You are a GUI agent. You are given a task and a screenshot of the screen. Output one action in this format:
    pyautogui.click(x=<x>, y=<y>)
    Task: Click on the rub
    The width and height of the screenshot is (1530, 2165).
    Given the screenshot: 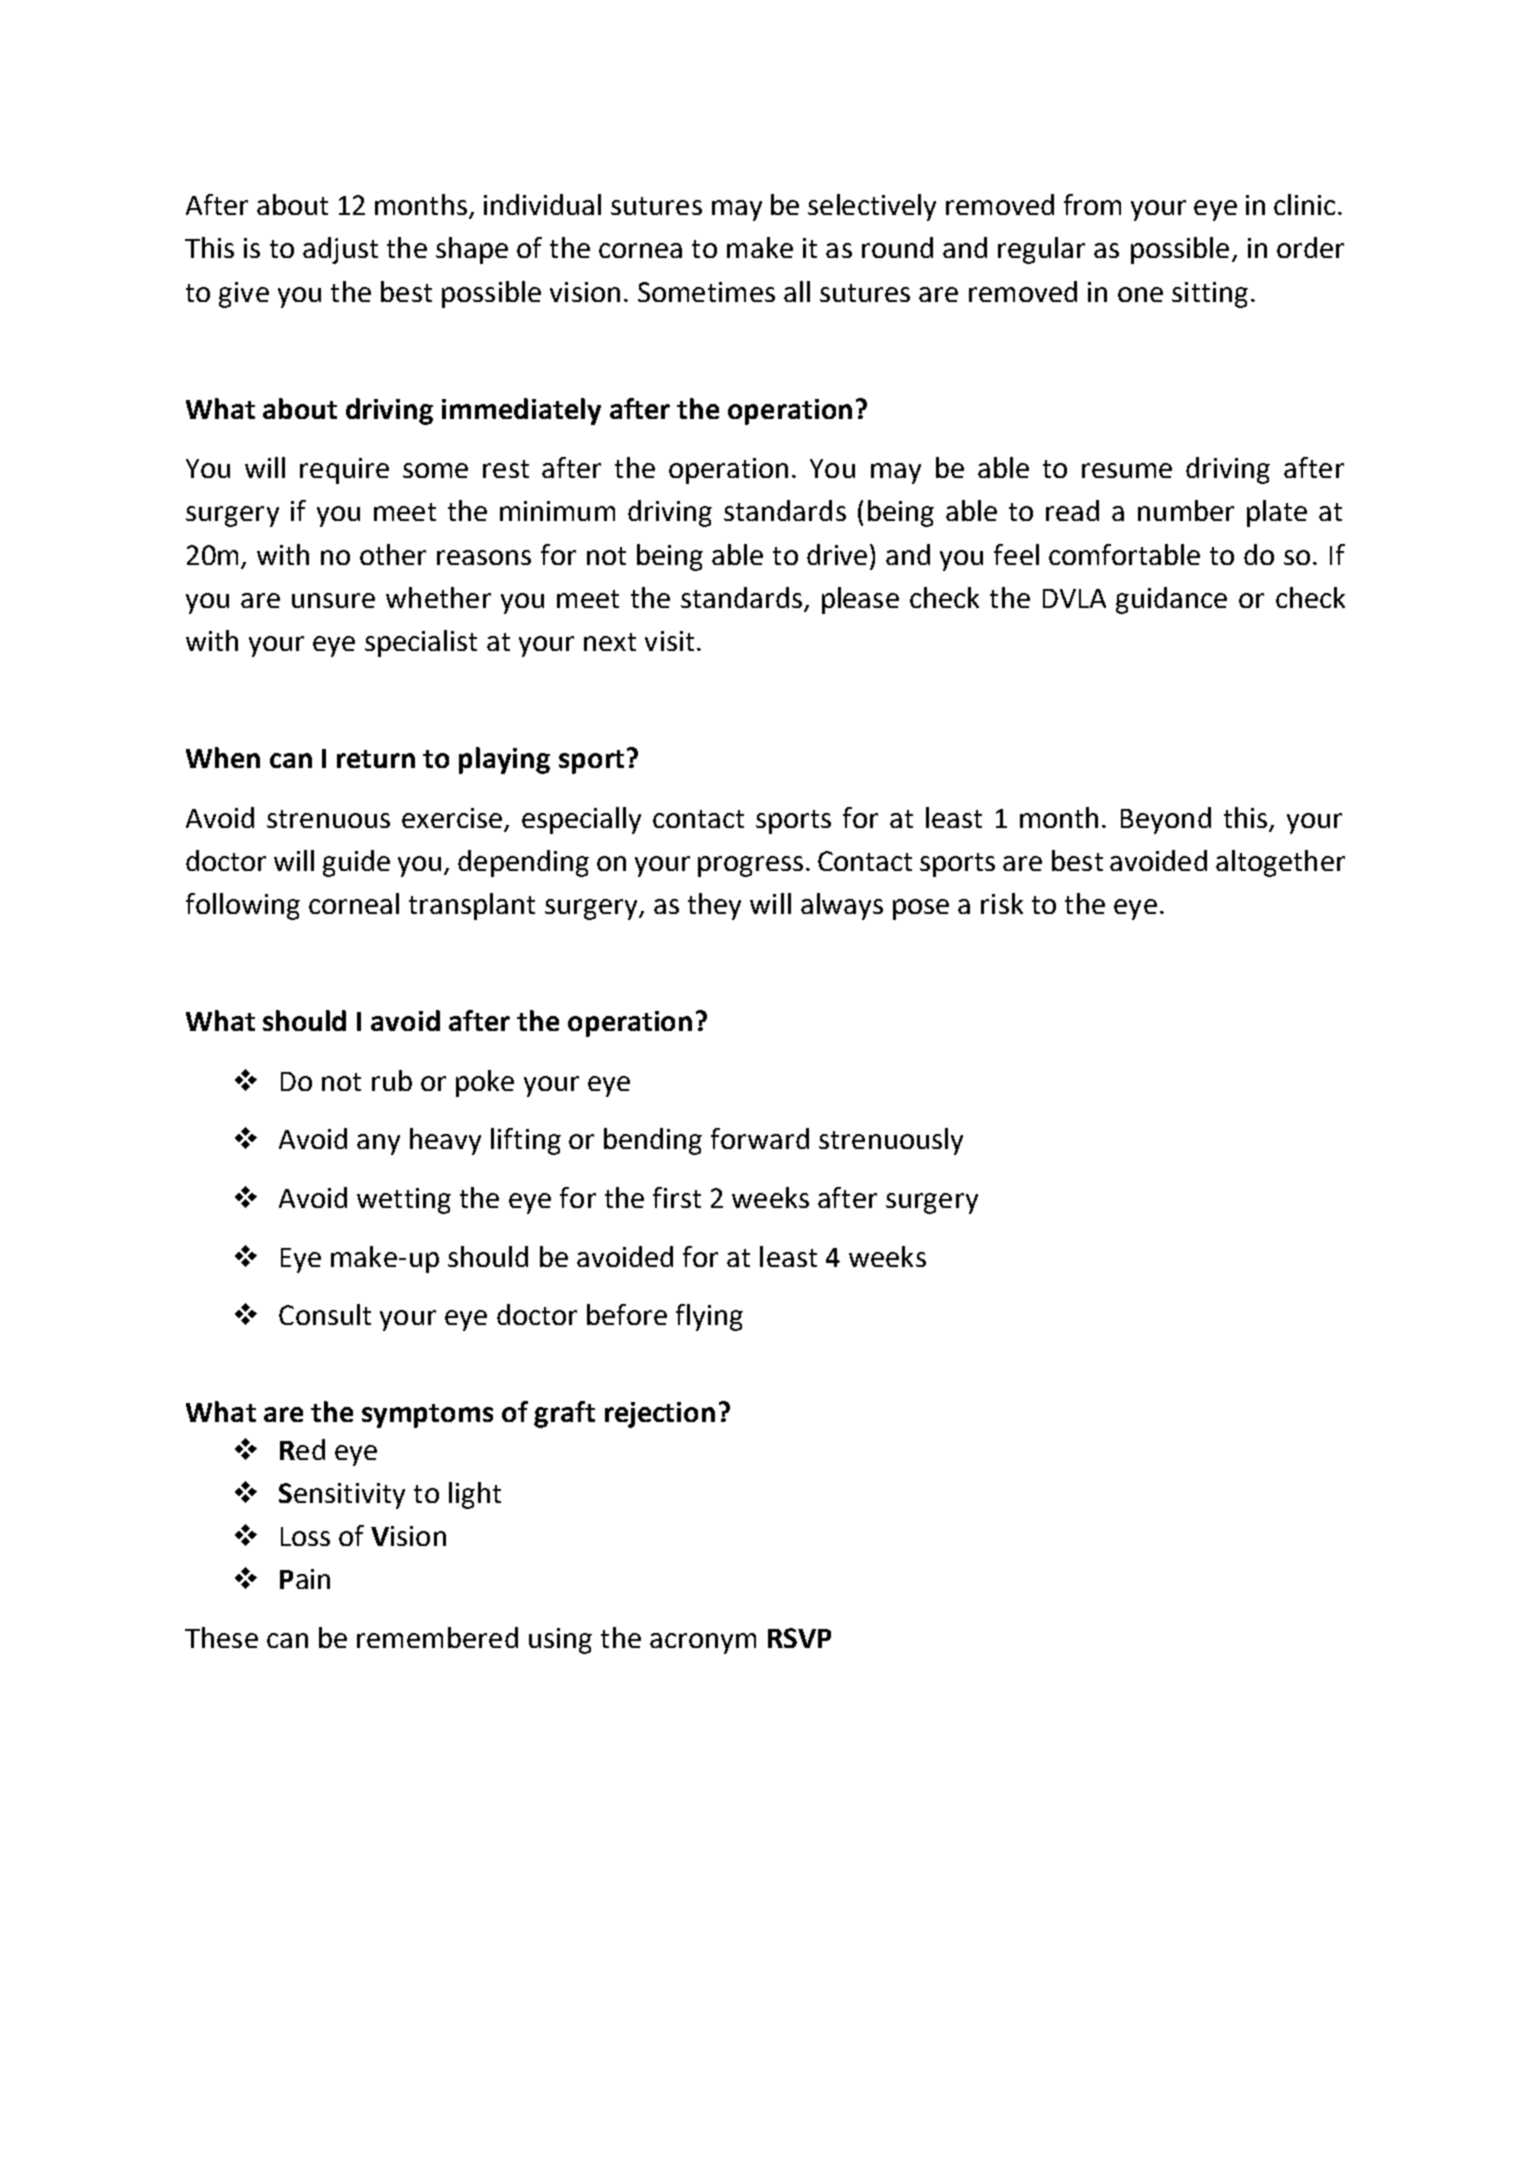 What is the action you would take?
    pyautogui.click(x=392, y=1080)
